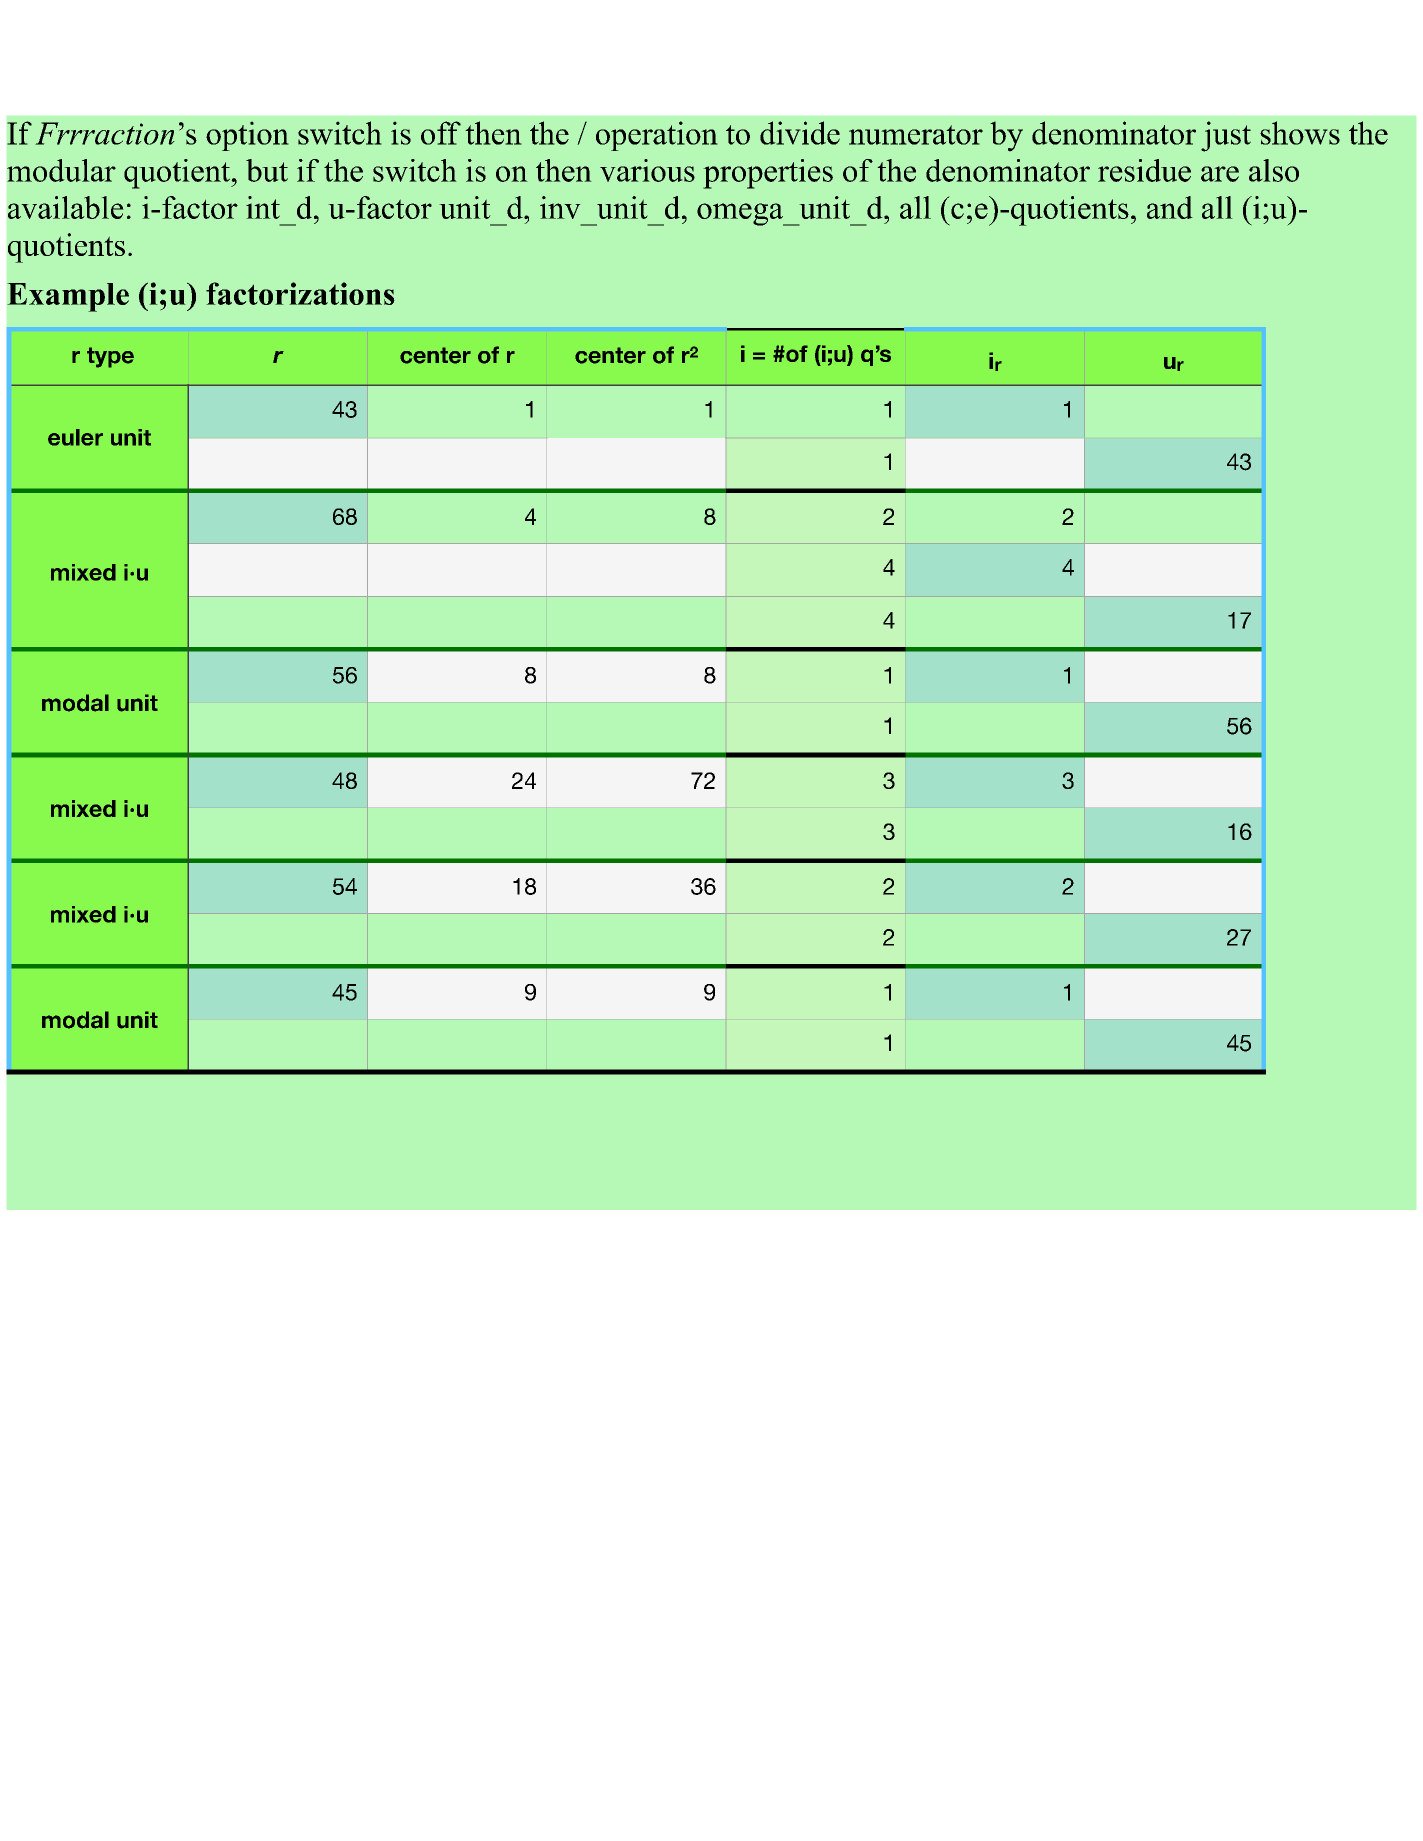 The width and height of the image is (1423, 1841). What do you see at coordinates (1144, 170) in the image?
I see `residue` at bounding box center [1144, 170].
